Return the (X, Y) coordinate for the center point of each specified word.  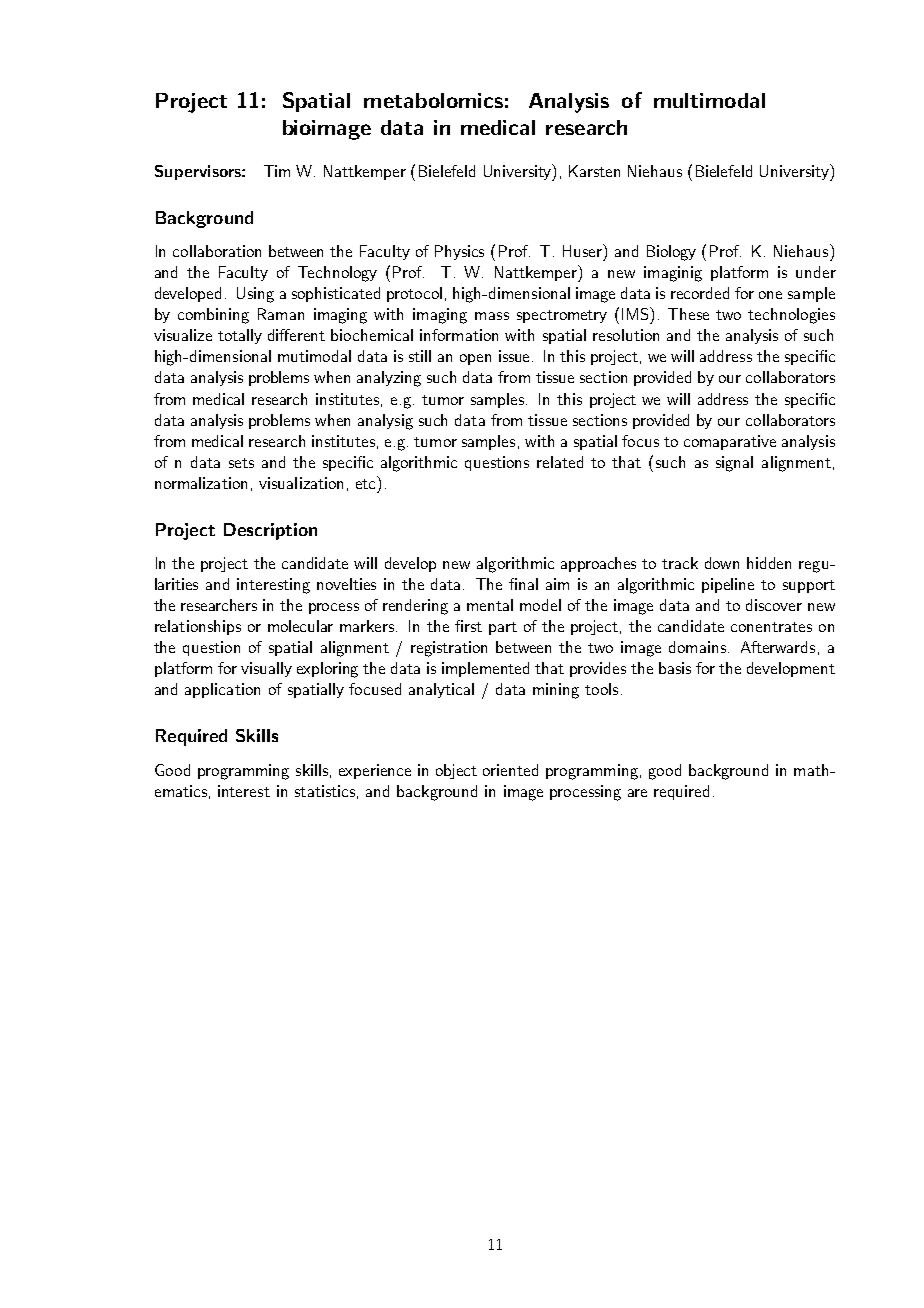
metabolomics (433, 100)
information (459, 335)
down (722, 563)
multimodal (709, 100)
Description (270, 531)
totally (240, 336)
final (523, 584)
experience (375, 771)
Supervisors (199, 172)
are (637, 793)
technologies (791, 316)
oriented (510, 770)
